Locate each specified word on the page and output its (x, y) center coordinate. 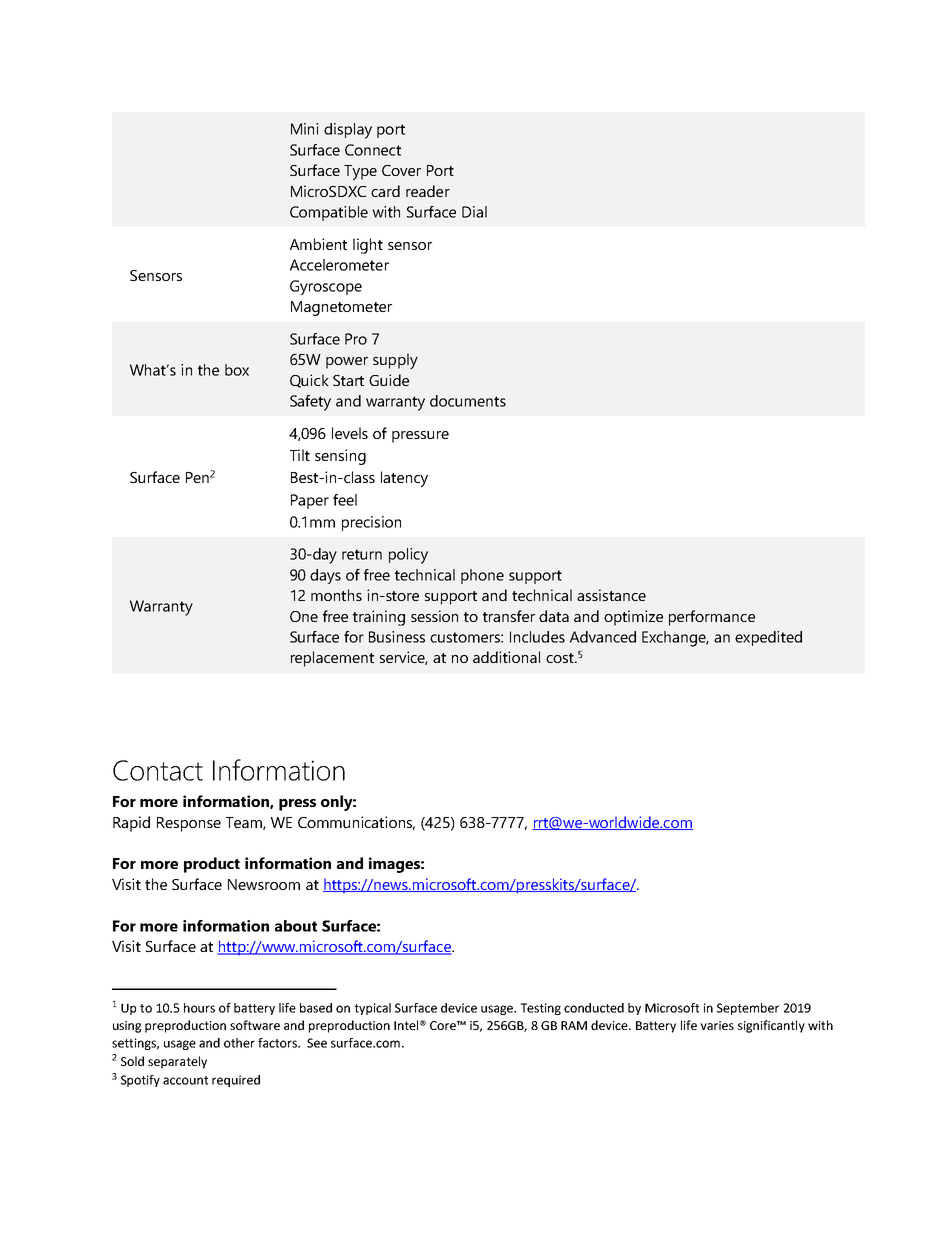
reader (428, 191)
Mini (304, 129)
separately (177, 1062)
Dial (474, 212)
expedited (768, 638)
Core (444, 1025)
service (404, 658)
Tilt (300, 455)
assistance (611, 595)
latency (404, 479)
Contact (158, 770)
